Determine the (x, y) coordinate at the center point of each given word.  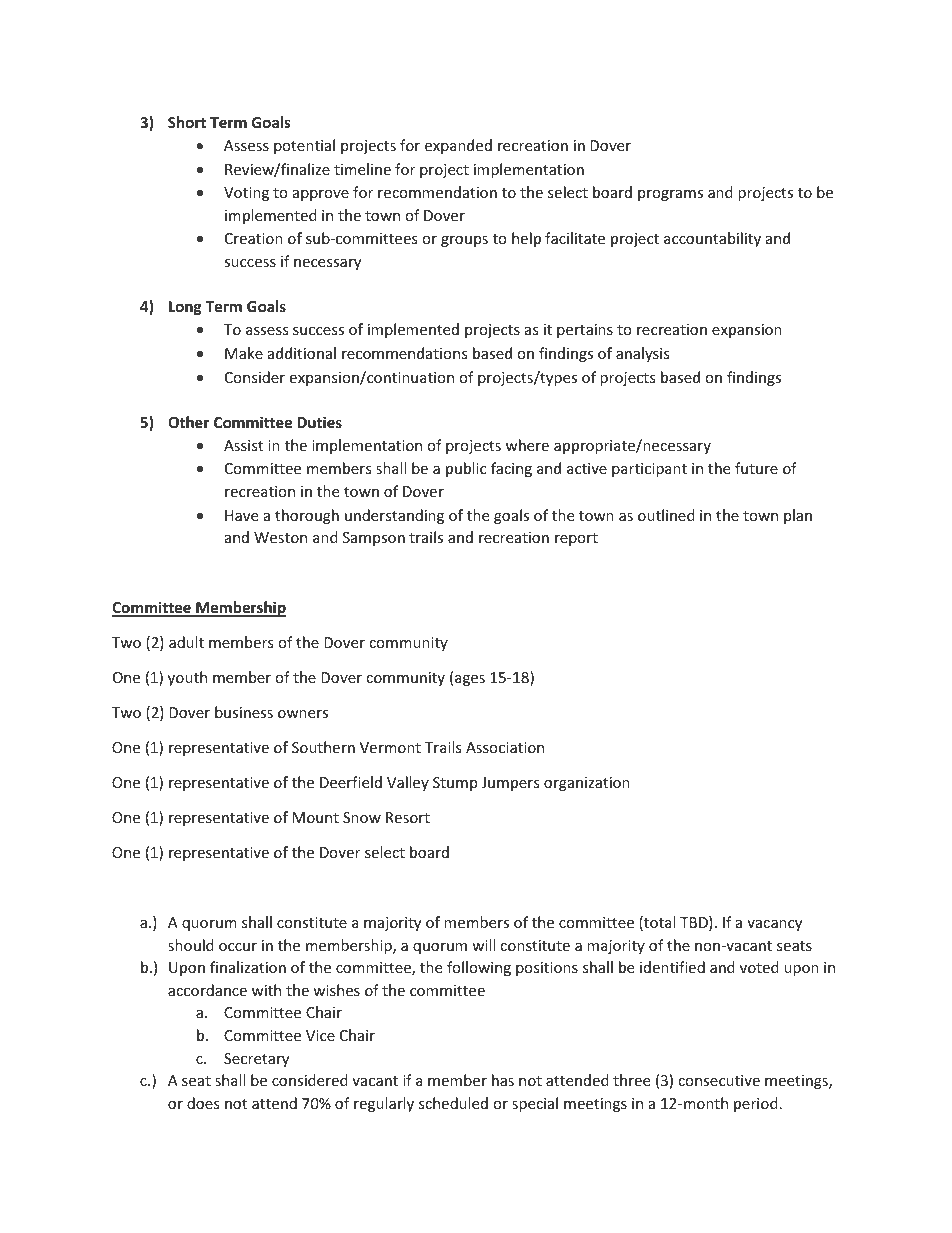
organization (587, 784)
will (483, 945)
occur (238, 947)
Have (241, 515)
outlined (666, 515)
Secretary (256, 1060)
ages (470, 680)
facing (511, 469)
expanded (458, 146)
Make (244, 353)
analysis (643, 354)
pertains (585, 331)
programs (670, 195)
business (244, 712)
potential (304, 146)
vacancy (774, 925)
